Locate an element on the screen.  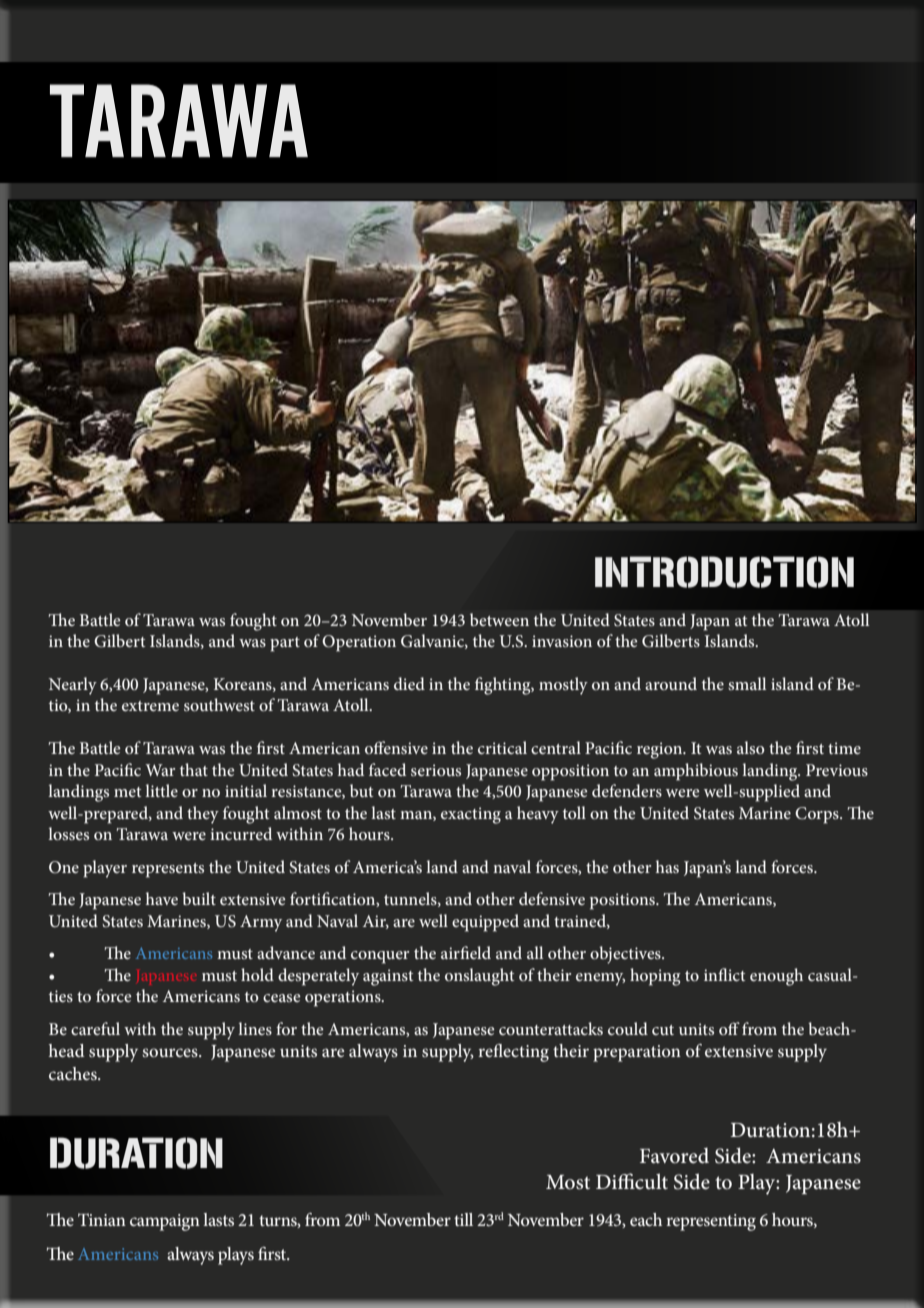
between is located at coordinates (499, 619).
